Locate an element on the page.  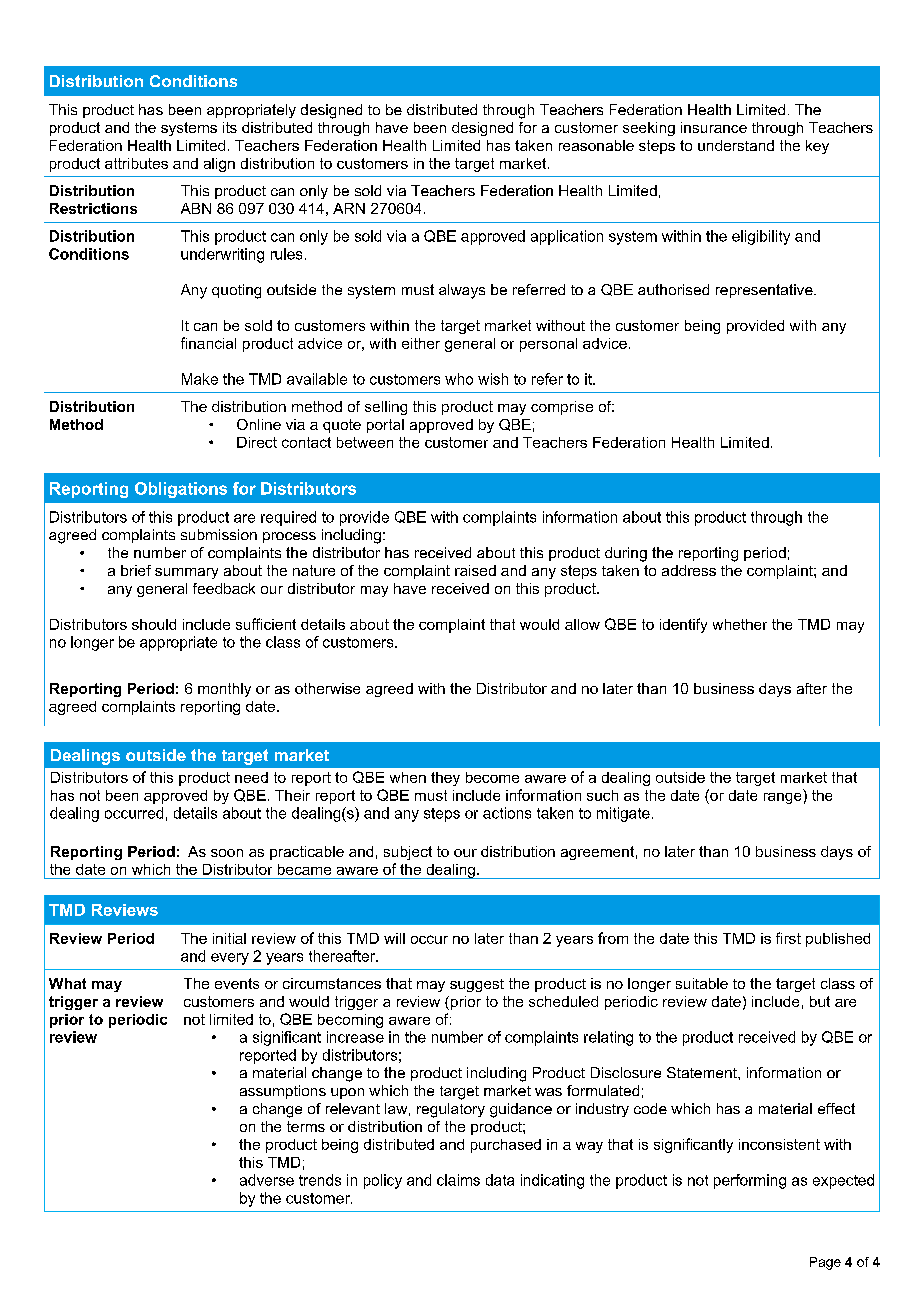
adverse is located at coordinates (267, 1180).
